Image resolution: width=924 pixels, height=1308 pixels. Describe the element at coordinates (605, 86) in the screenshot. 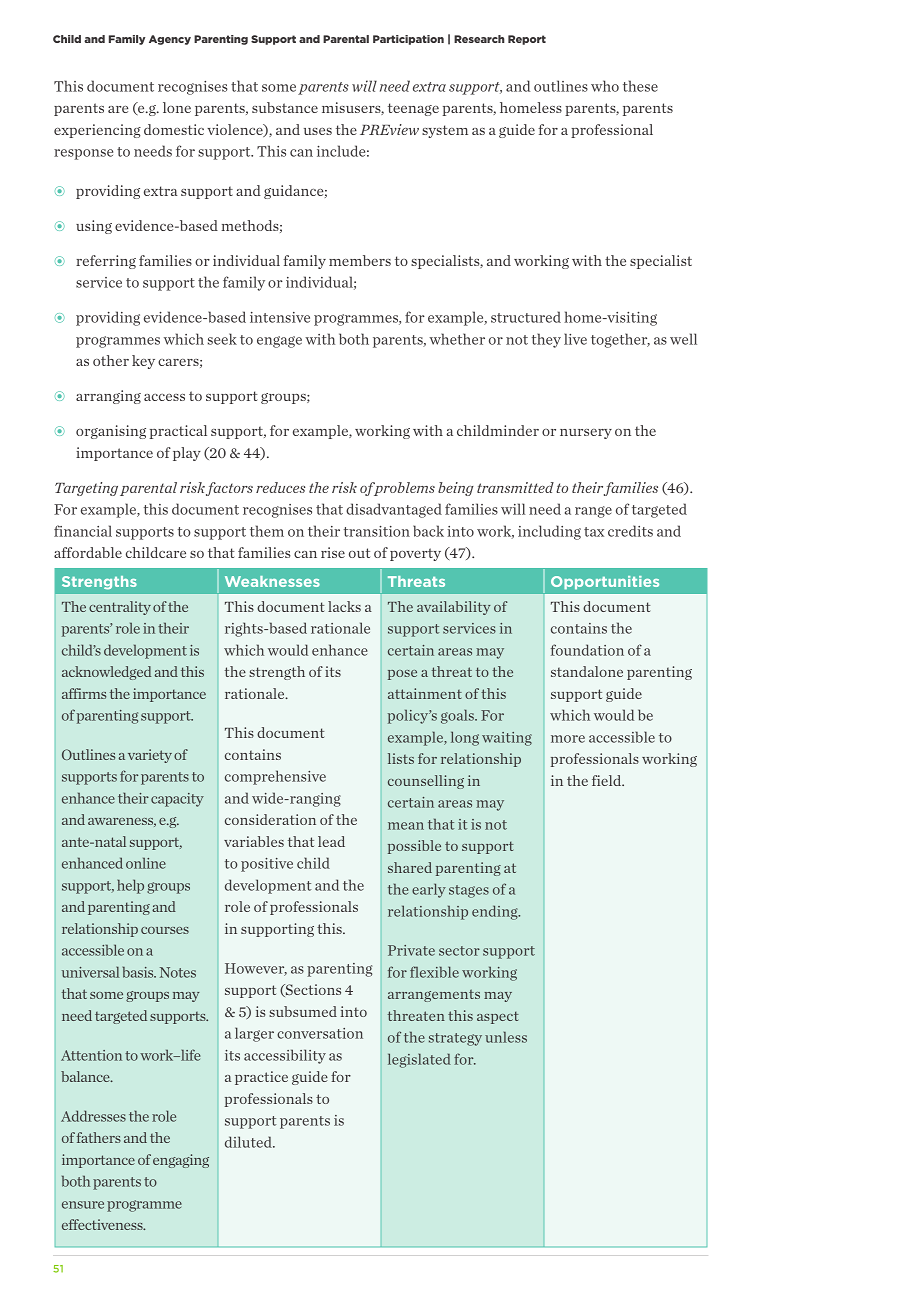

I see `who` at that location.
